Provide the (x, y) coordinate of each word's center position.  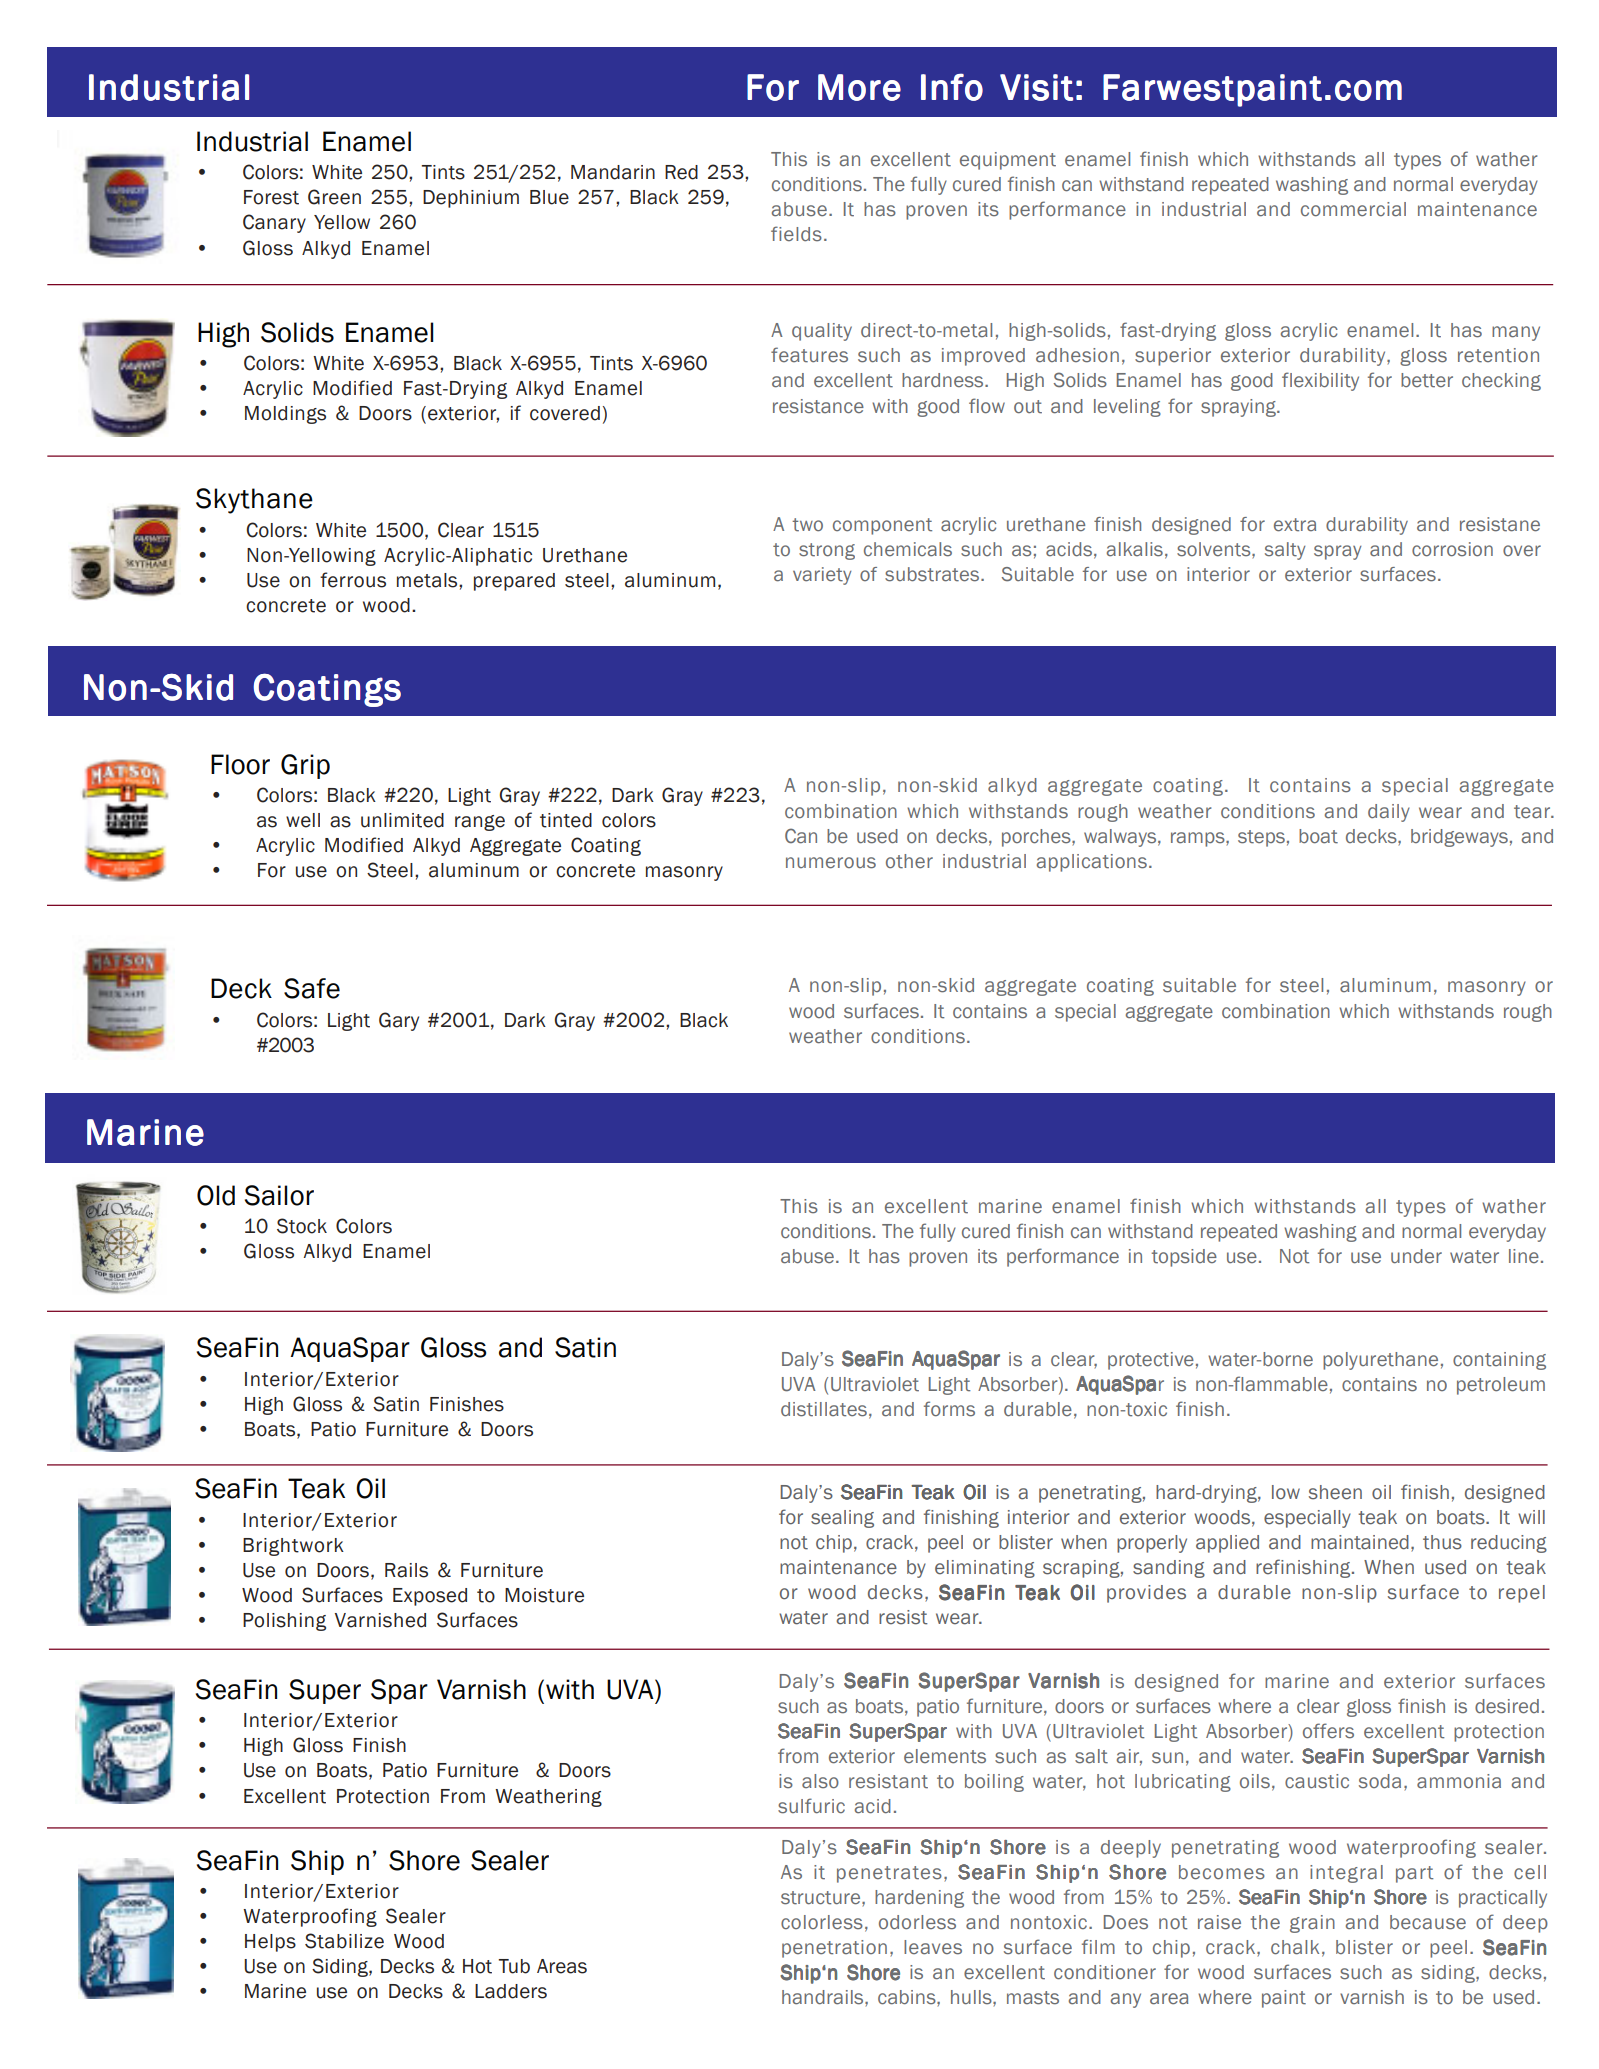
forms (949, 1409)
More (859, 87)
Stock (302, 1226)
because (1428, 1922)
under (1416, 1256)
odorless (917, 1922)
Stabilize (344, 1941)
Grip (305, 766)
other (909, 861)
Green (334, 197)
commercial (1353, 209)
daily (1389, 813)
